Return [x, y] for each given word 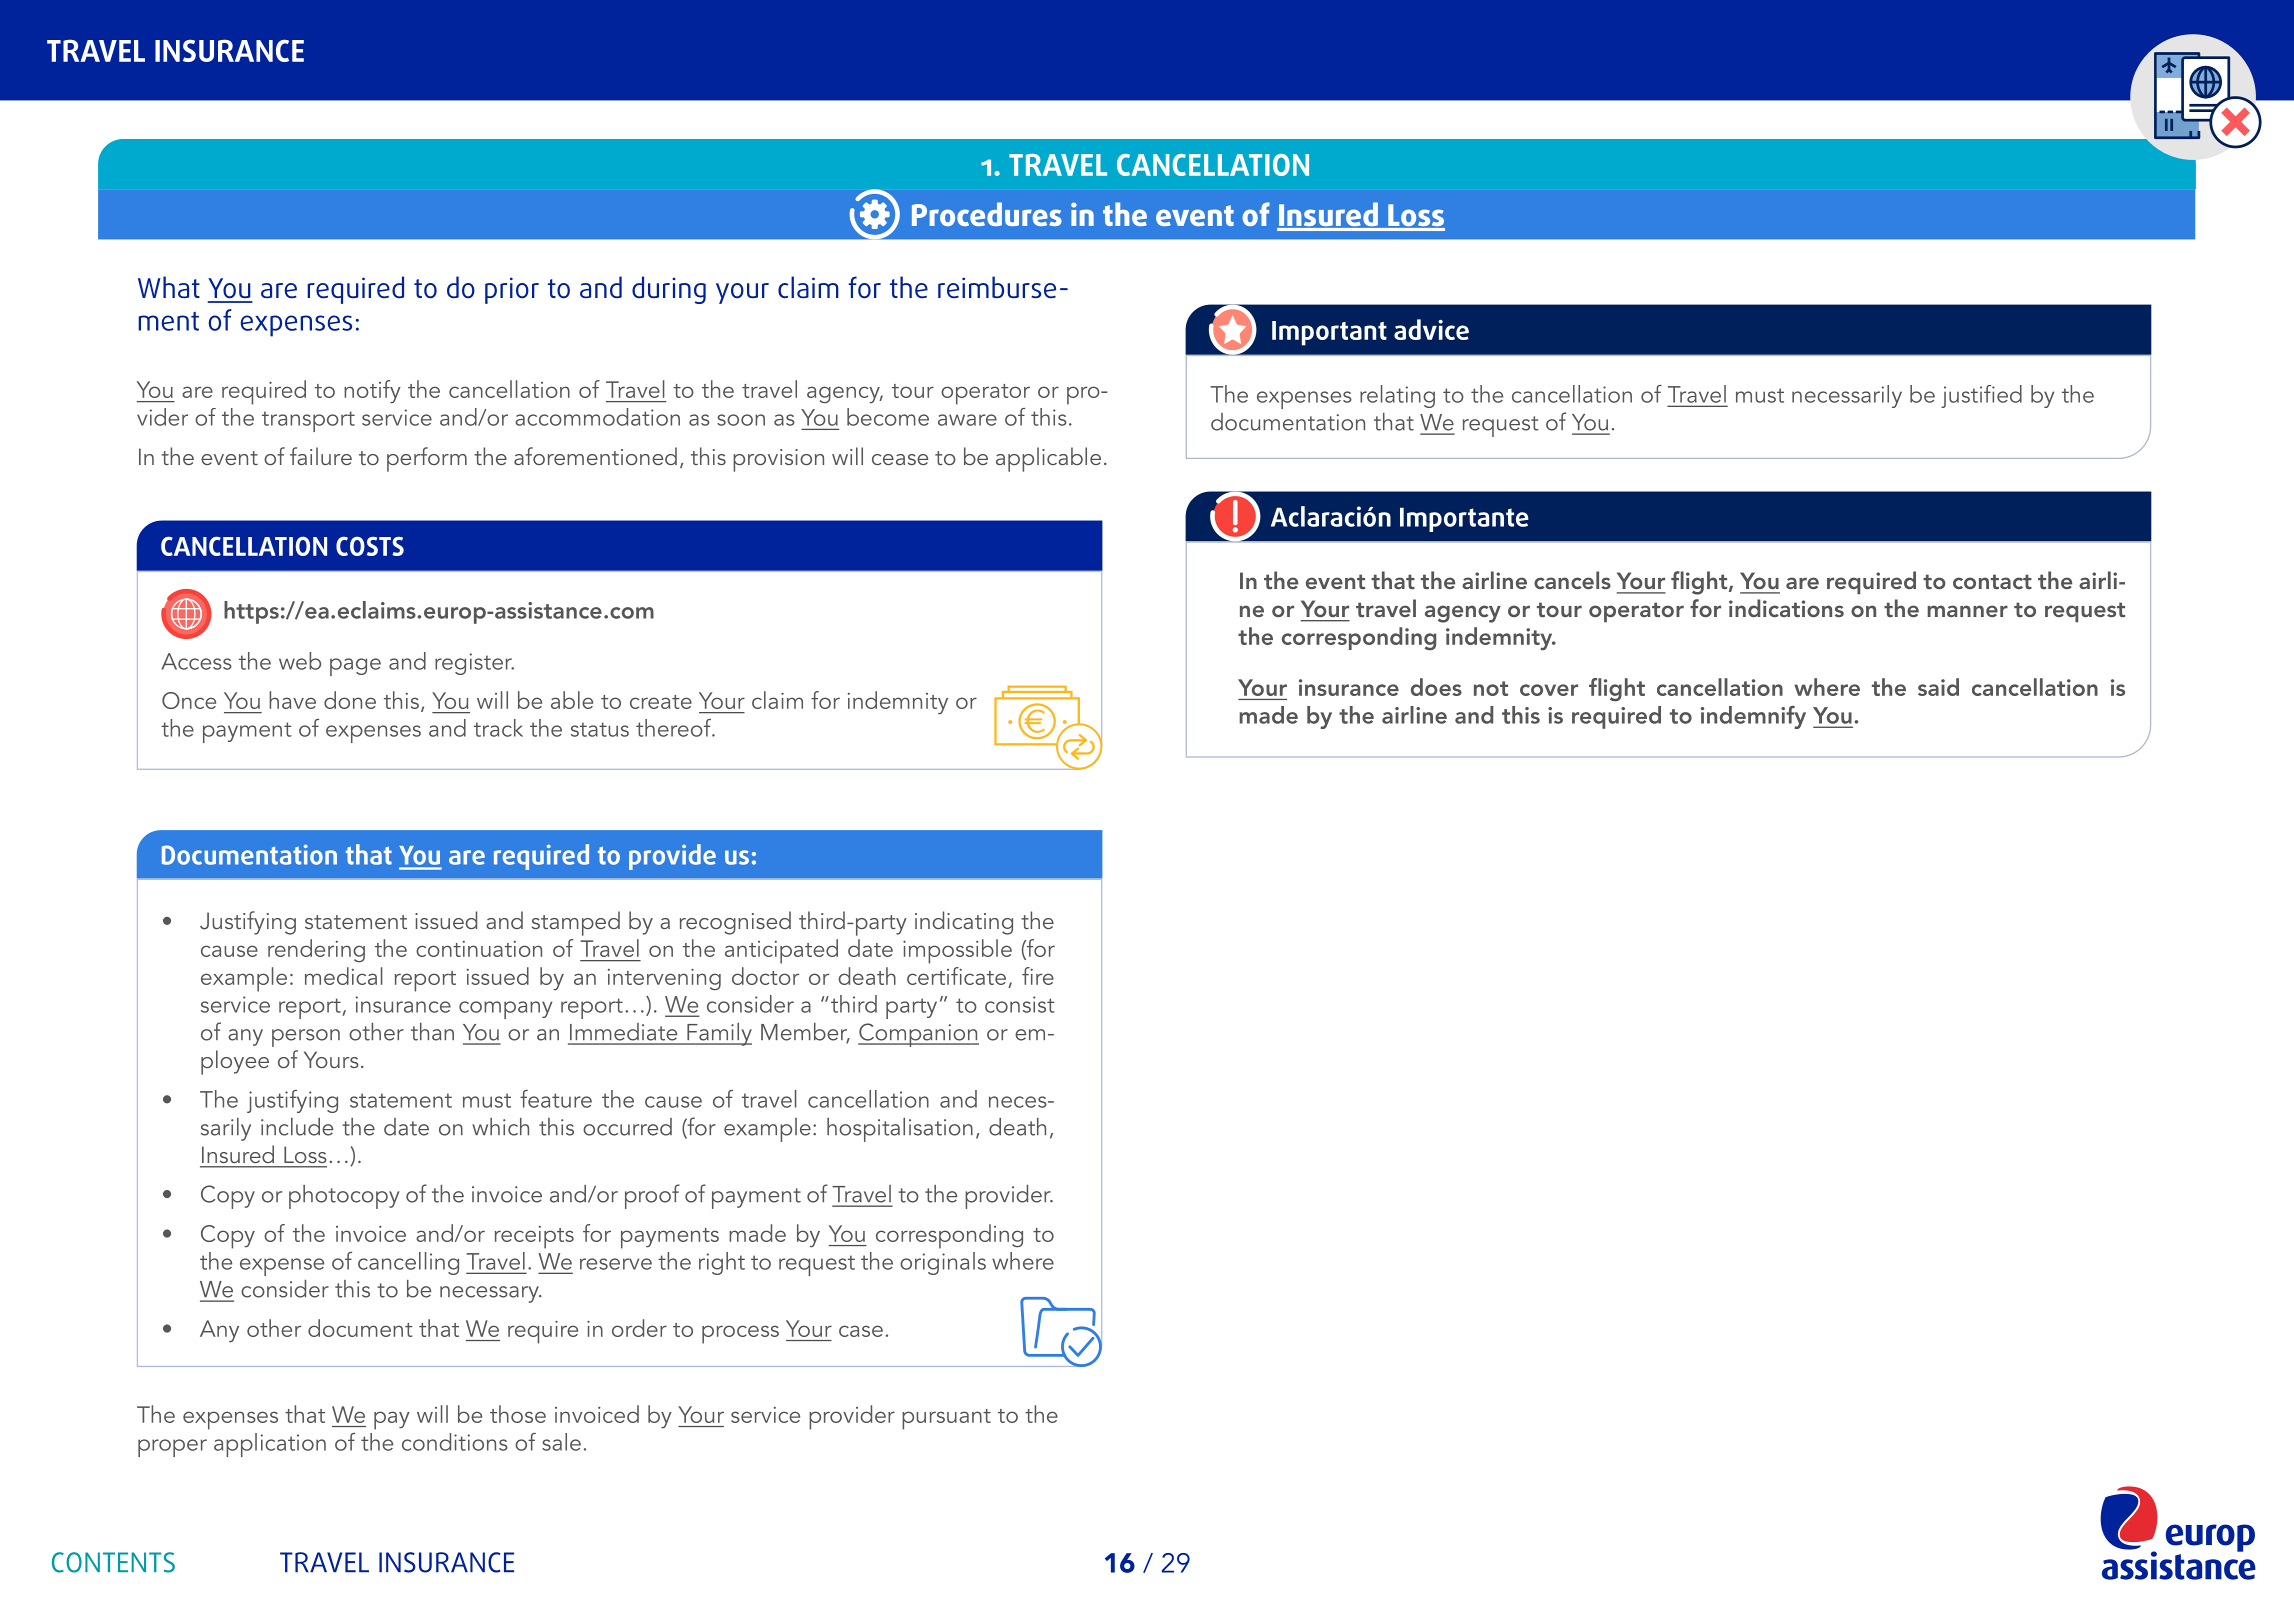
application [270, 1445]
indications [1786, 608]
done [350, 700]
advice [1431, 329]
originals [943, 1263]
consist [1020, 1004]
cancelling [408, 1263]
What [169, 287]
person [306, 1038]
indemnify [1753, 717]
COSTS [370, 546]
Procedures [987, 214]
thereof [674, 728]
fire [1038, 976]
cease [900, 459]
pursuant [946, 1419]
